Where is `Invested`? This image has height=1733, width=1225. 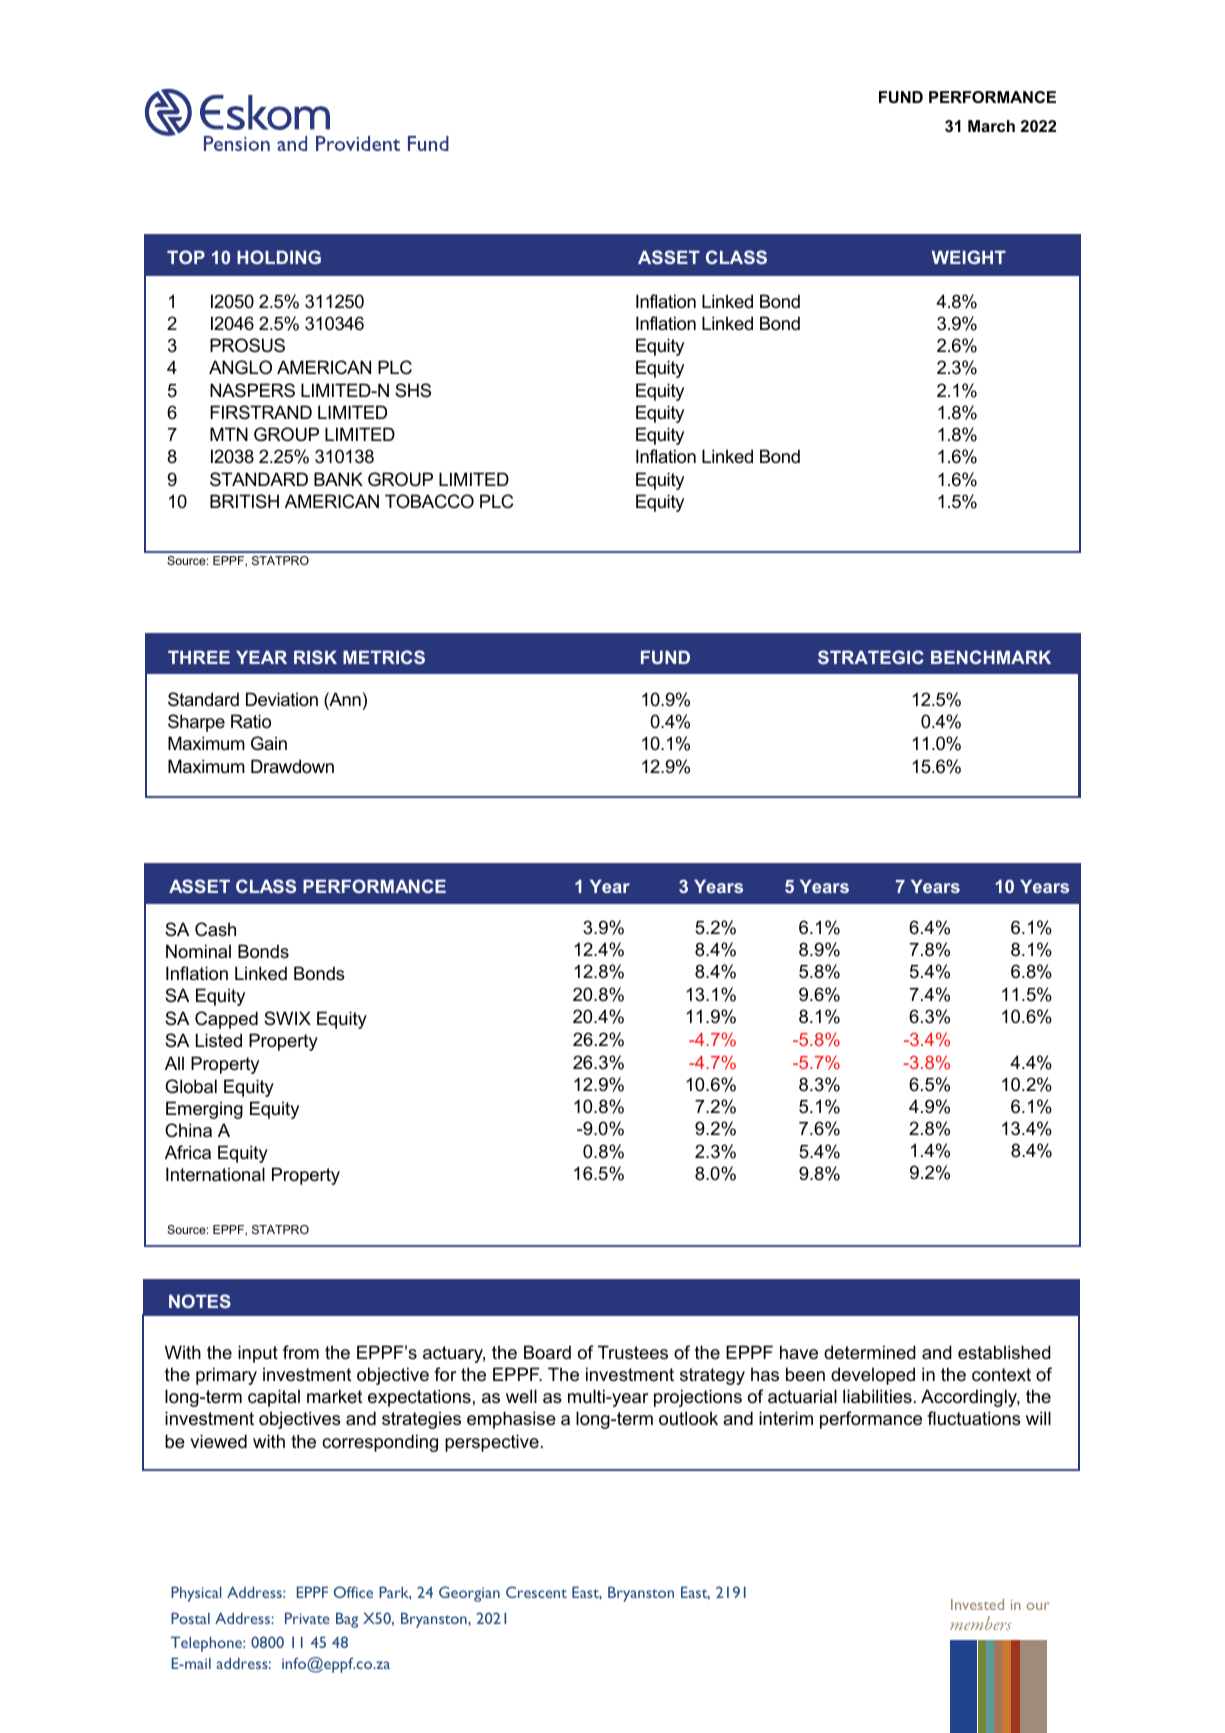
Invested is located at coordinates (977, 1604).
